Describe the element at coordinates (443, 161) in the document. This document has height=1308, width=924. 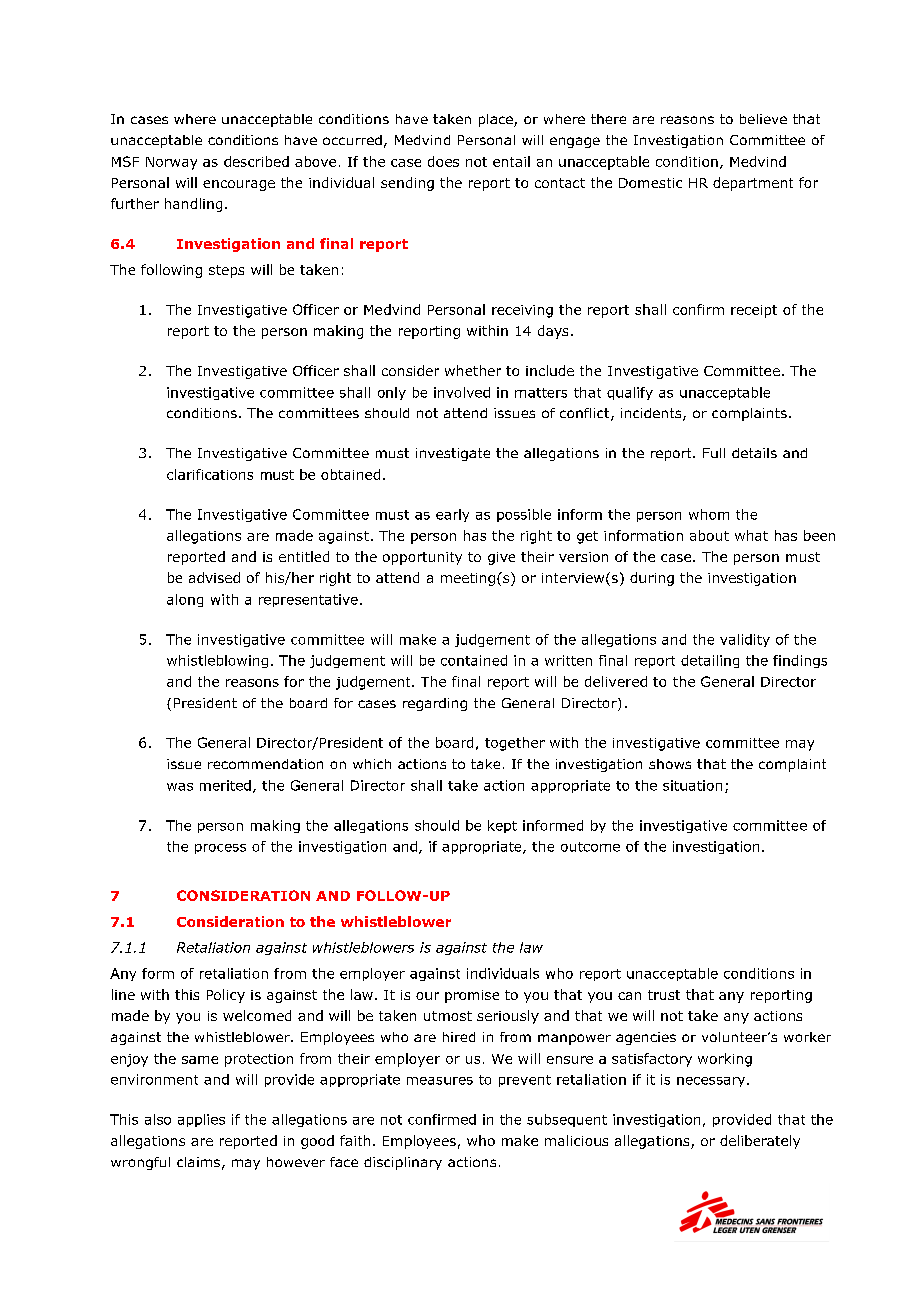
I see `does` at that location.
